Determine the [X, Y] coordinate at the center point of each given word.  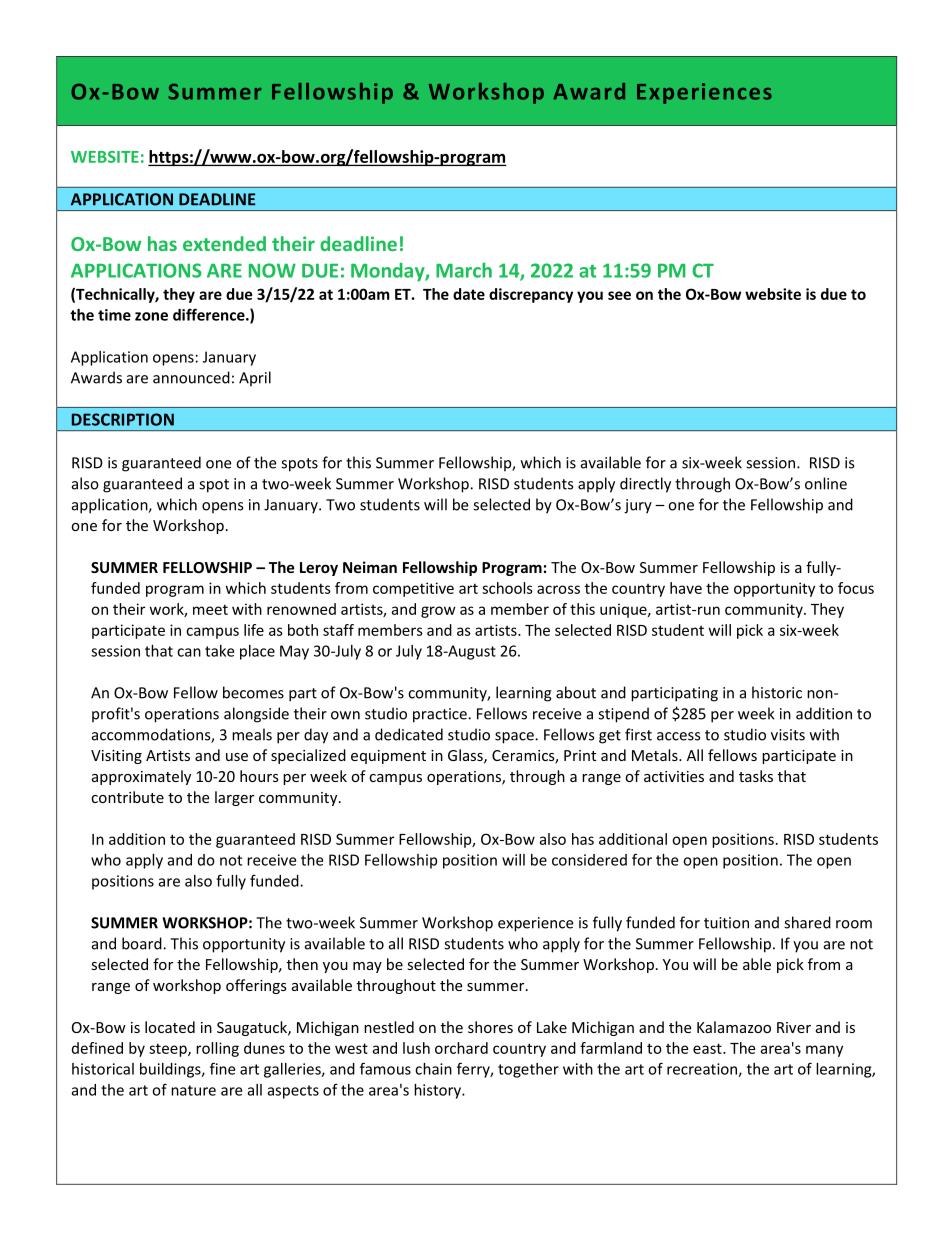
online [826, 483]
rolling [217, 1049]
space [515, 738]
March [464, 270]
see [619, 295]
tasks [756, 776]
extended [224, 243]
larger [234, 798]
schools [507, 588]
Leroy [319, 569]
